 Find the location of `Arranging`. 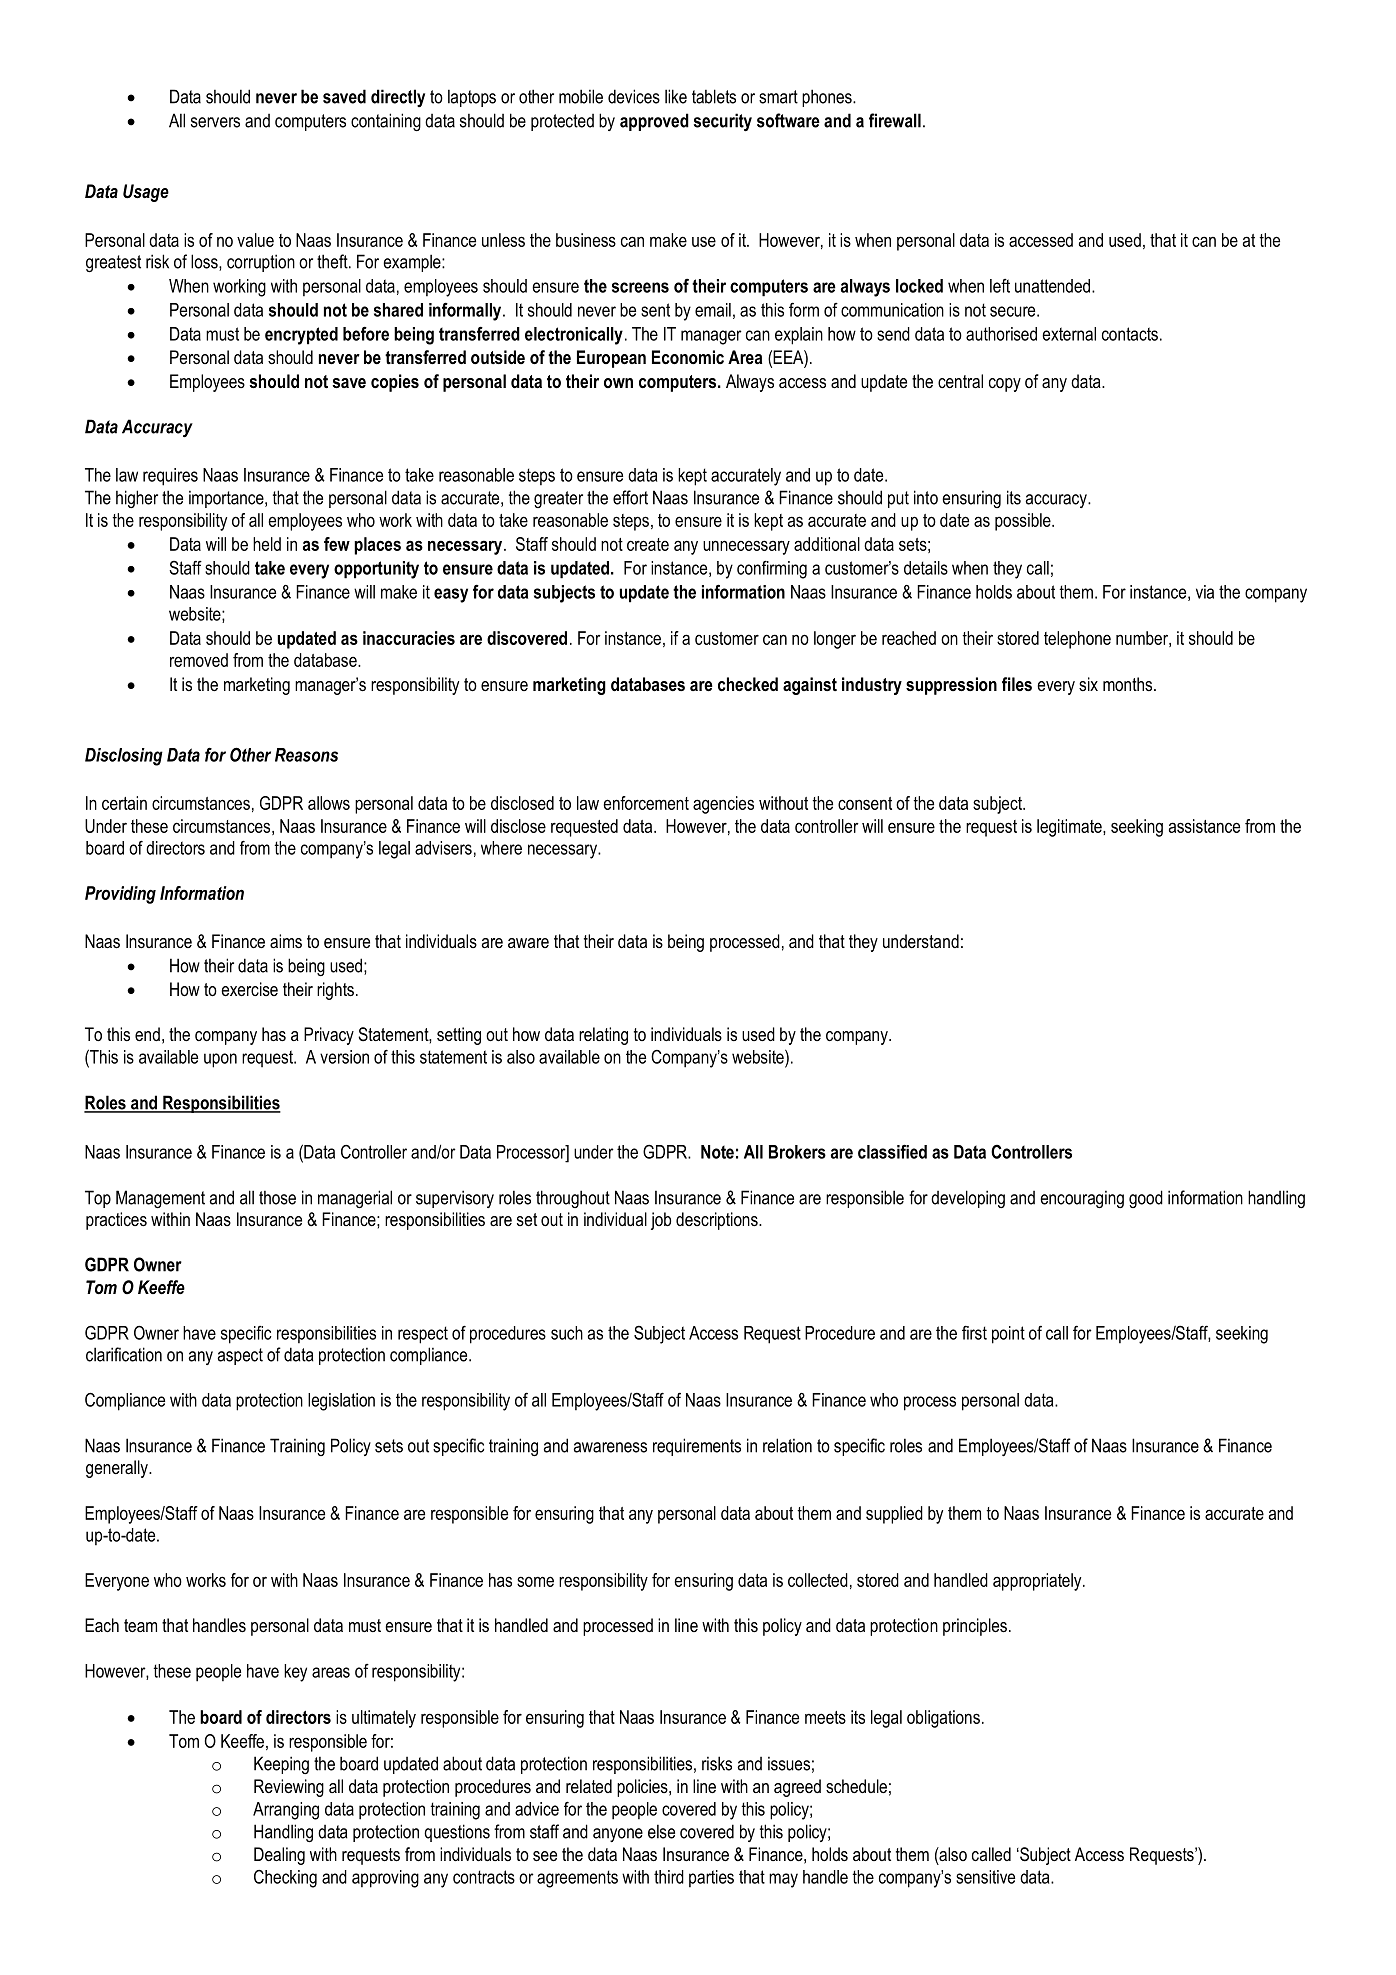

Arranging is located at coordinates (286, 1811).
